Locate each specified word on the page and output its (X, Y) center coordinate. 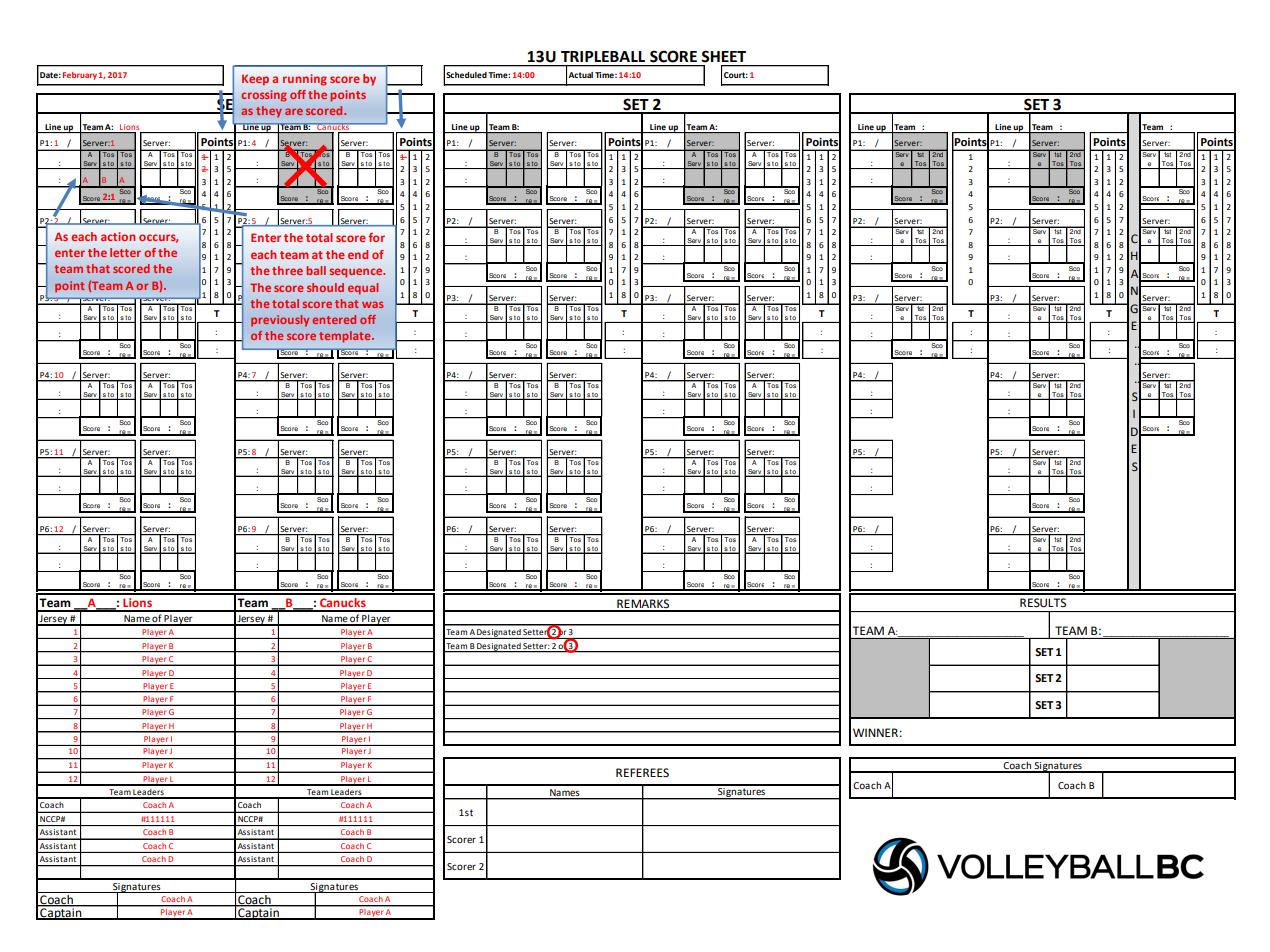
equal (363, 289)
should (325, 287)
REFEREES (642, 773)
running (305, 80)
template (346, 337)
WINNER (876, 732)
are (294, 111)
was (372, 304)
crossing (264, 96)
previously (280, 321)
